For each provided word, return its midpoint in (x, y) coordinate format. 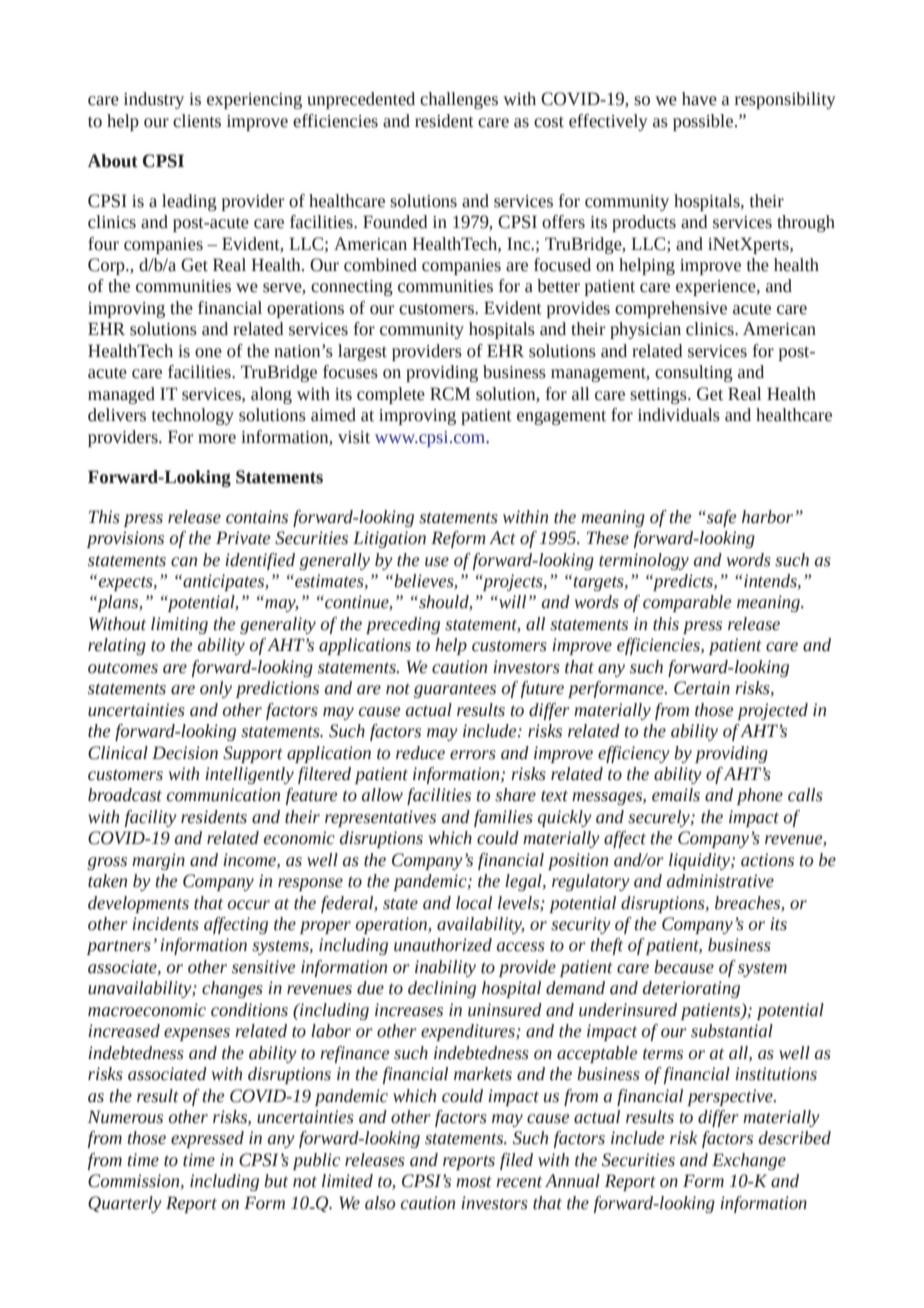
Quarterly (125, 1204)
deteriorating (691, 989)
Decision (185, 753)
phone (760, 796)
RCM (450, 394)
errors (473, 755)
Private (243, 538)
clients (197, 121)
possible (704, 122)
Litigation (389, 539)
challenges (459, 100)
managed (121, 395)
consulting (694, 373)
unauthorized (443, 945)
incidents (165, 924)
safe (721, 518)
